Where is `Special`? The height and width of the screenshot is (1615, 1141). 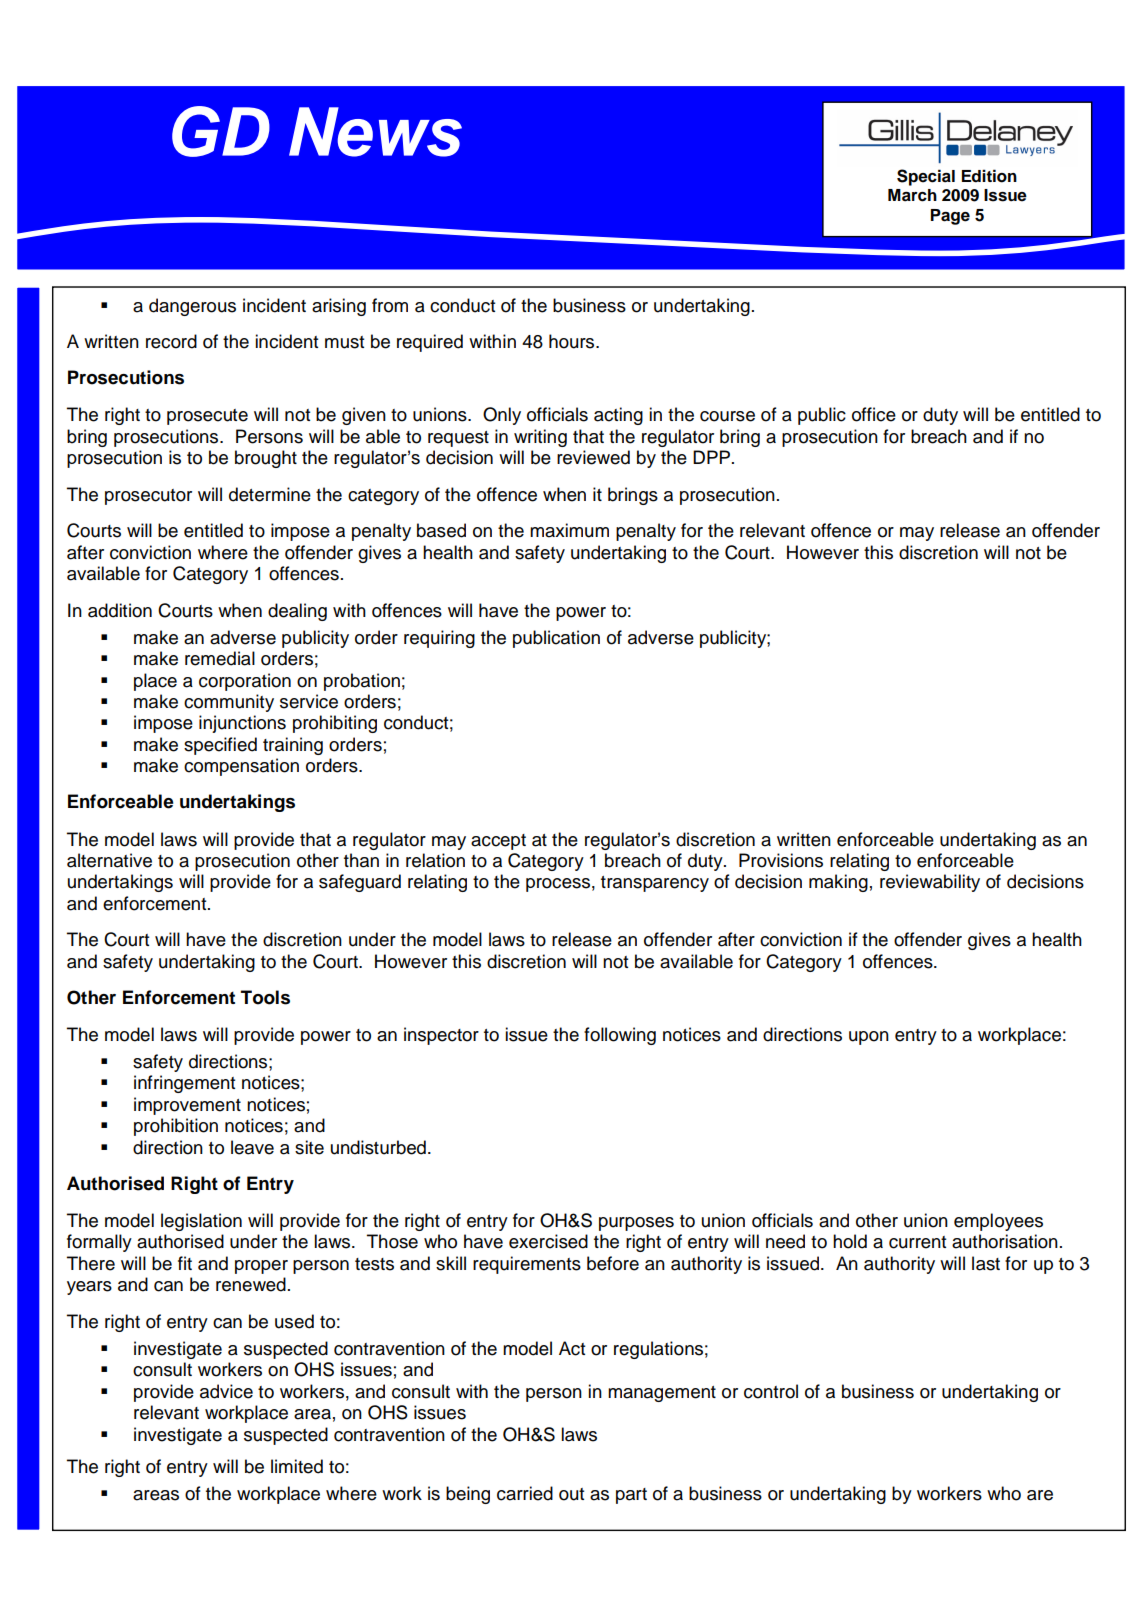 Special is located at coordinates (926, 177).
